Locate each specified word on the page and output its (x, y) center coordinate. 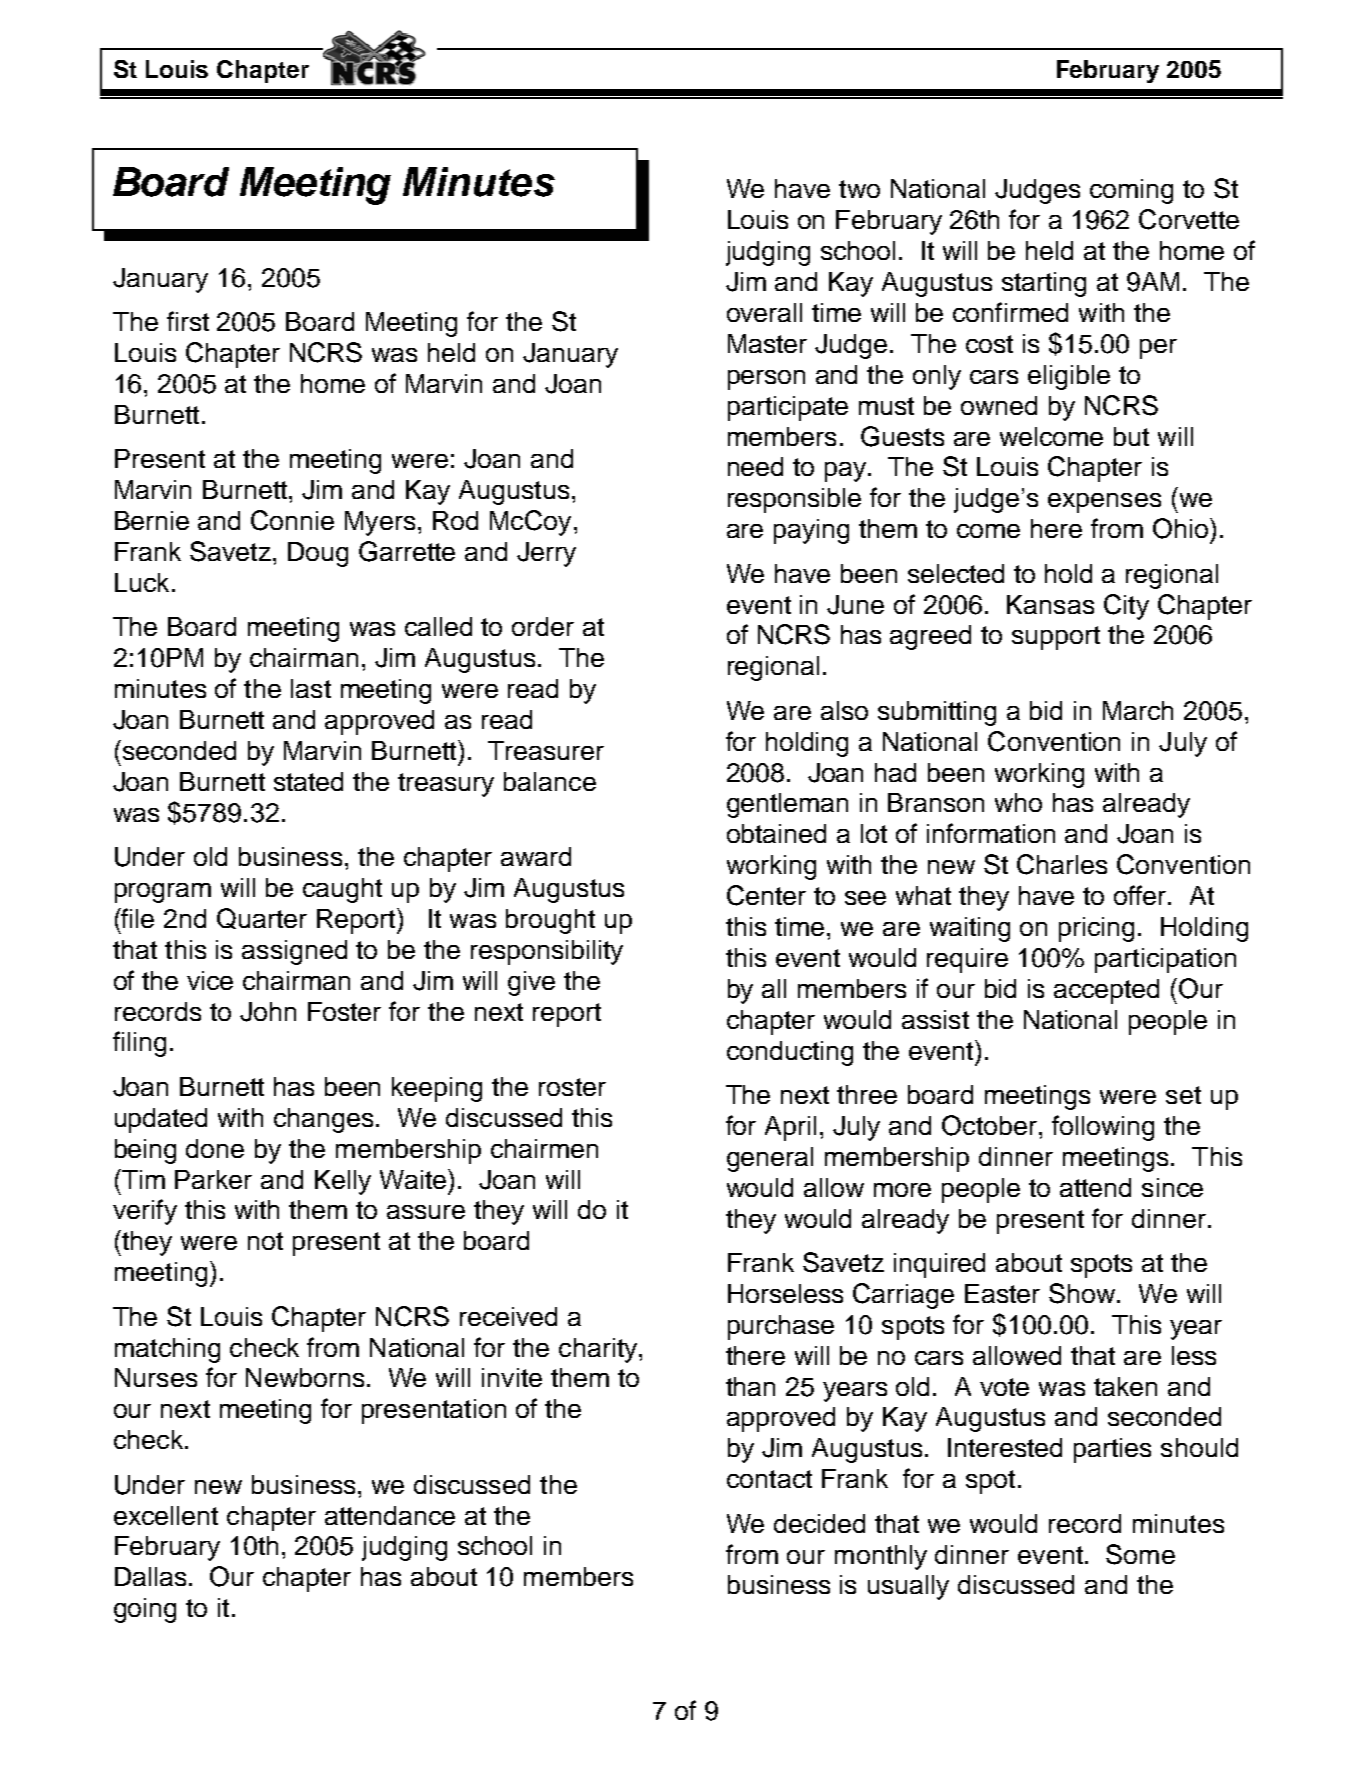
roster (572, 1087)
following (1103, 1128)
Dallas (150, 1576)
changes (323, 1120)
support (1056, 638)
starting (1044, 284)
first (188, 321)
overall (764, 312)
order (543, 626)
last (311, 688)
